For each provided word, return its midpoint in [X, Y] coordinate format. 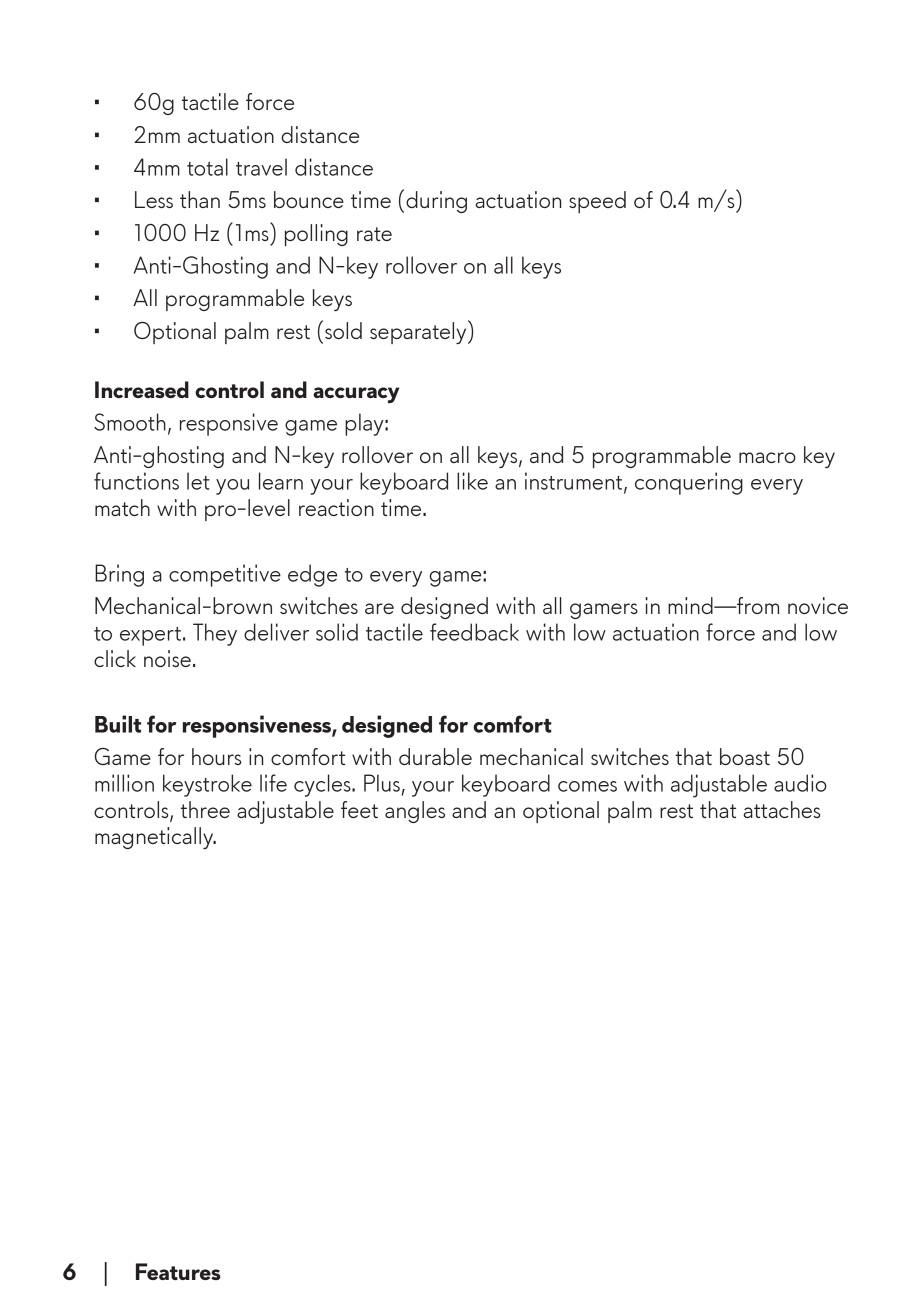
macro [767, 457]
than [200, 199]
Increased [142, 389]
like [472, 481]
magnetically [155, 838]
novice [818, 605]
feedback [474, 632]
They [215, 634]
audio [800, 783]
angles [415, 812]
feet [359, 809]
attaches [782, 809]
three [205, 809]
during [436, 202]
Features [178, 1271]
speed [597, 202]
